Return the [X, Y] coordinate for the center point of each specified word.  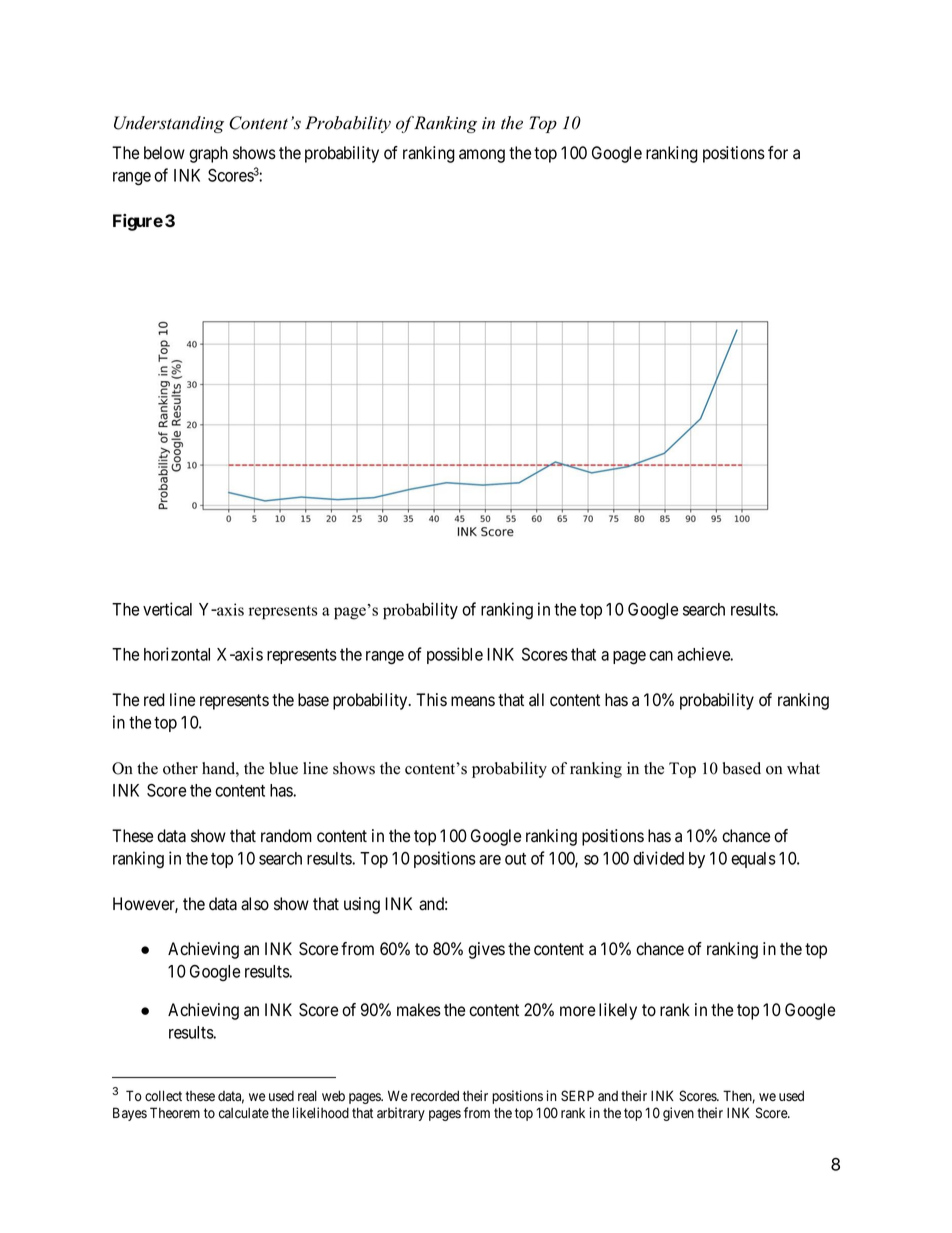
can [661, 656]
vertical [167, 609]
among [482, 156]
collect [163, 1096]
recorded [435, 1095]
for [778, 153]
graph [208, 154]
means [473, 701]
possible [455, 655]
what [803, 768]
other [180, 768]
